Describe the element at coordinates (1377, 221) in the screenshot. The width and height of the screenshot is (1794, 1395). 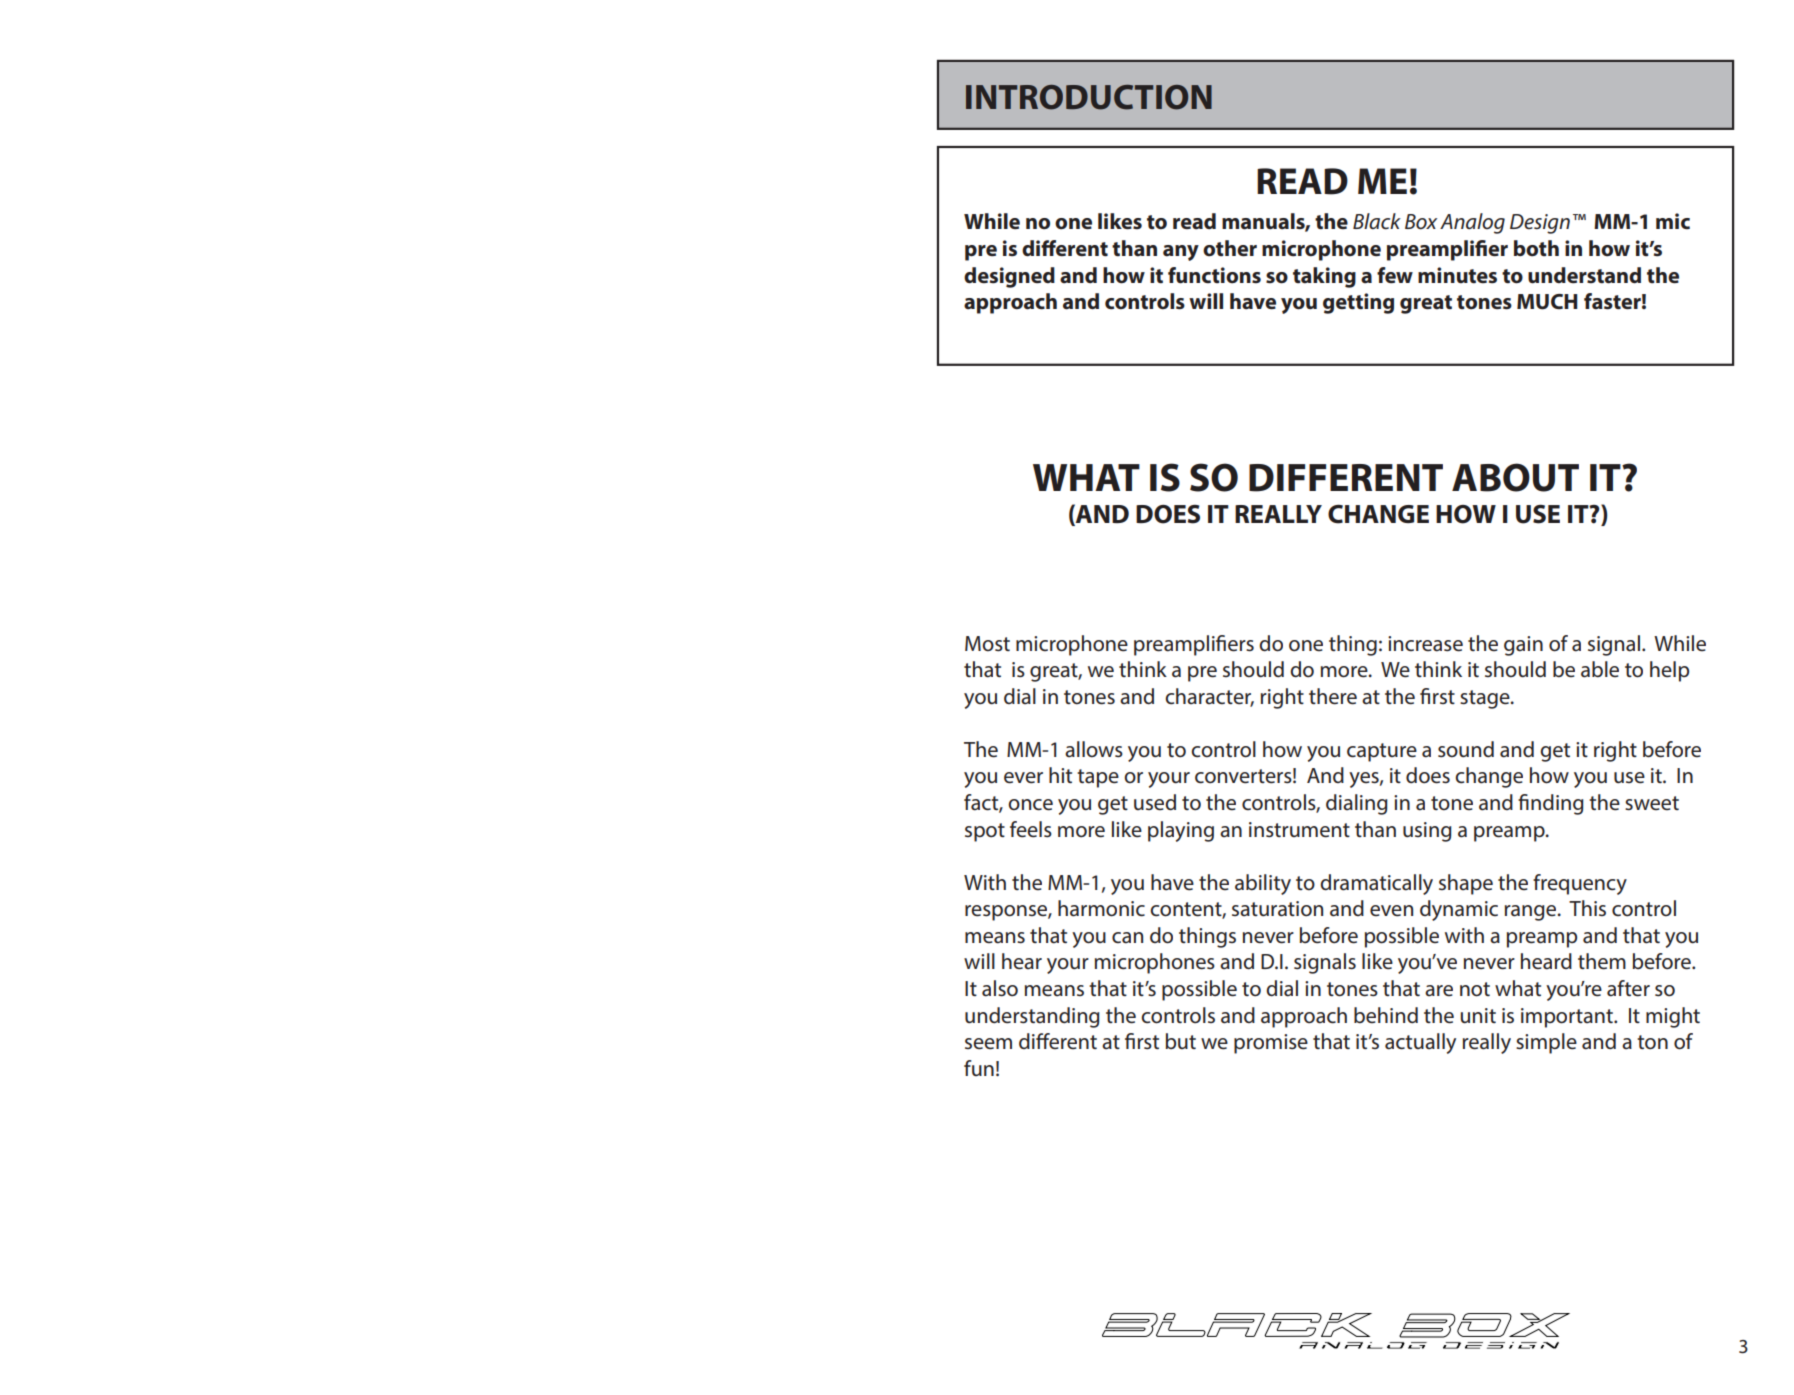
I see `Black` at that location.
